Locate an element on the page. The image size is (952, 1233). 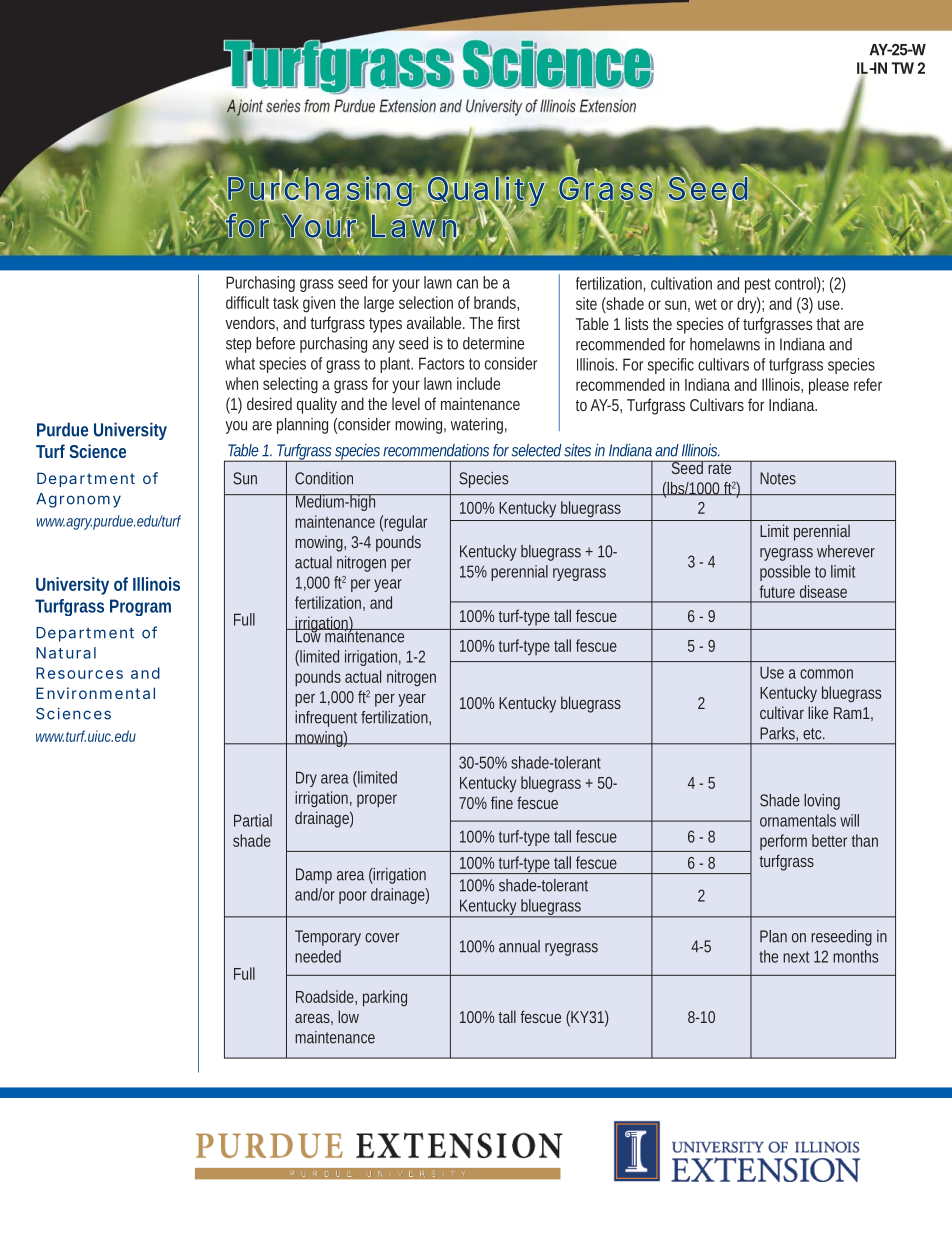
vendors is located at coordinates (251, 323).
